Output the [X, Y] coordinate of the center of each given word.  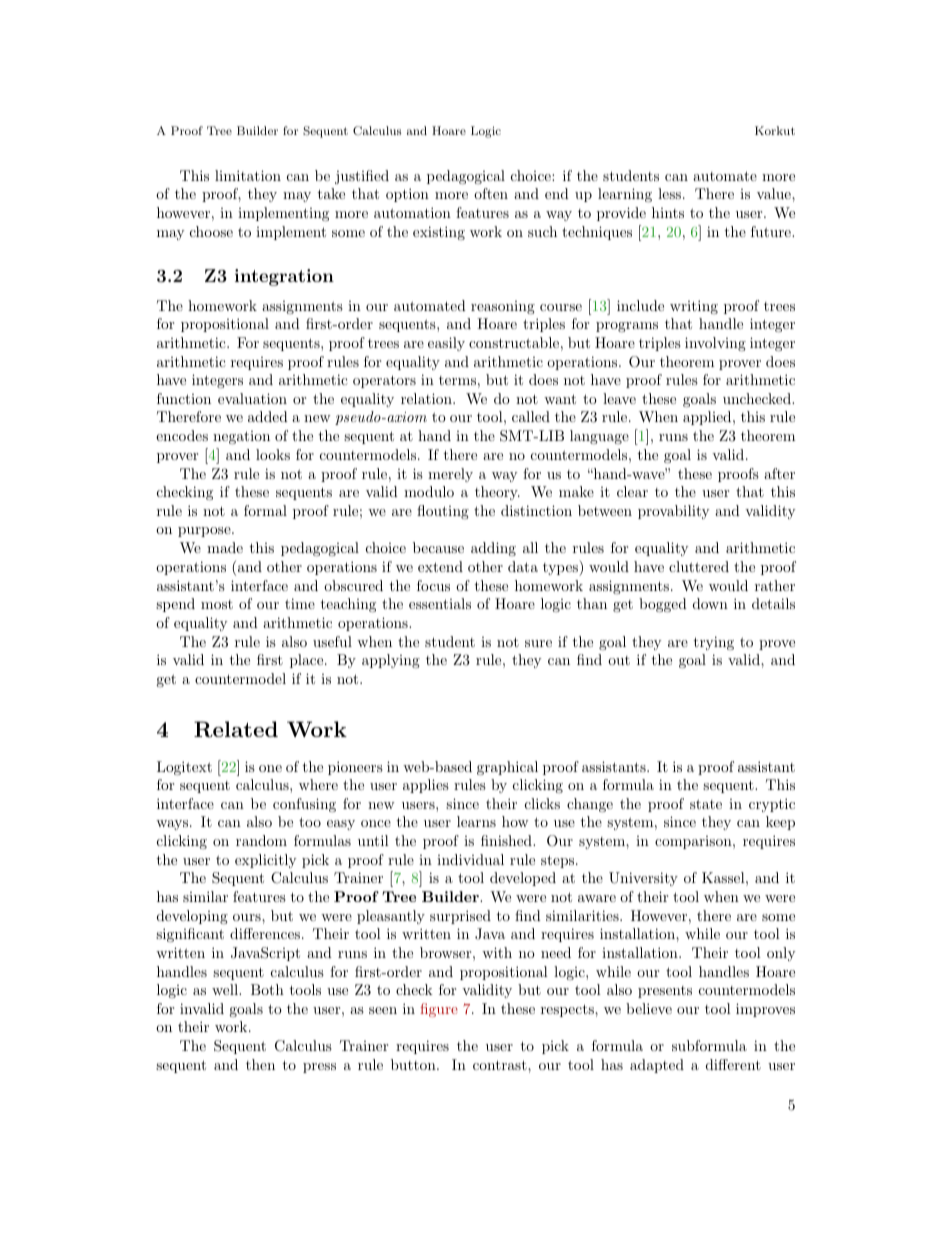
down [710, 603]
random [261, 840]
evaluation [252, 398]
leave [619, 398]
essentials [440, 603]
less [669, 193]
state [706, 804]
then [260, 1064]
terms [457, 380]
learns [476, 821]
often [491, 193]
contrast [501, 1065]
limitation [248, 175]
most [217, 604]
